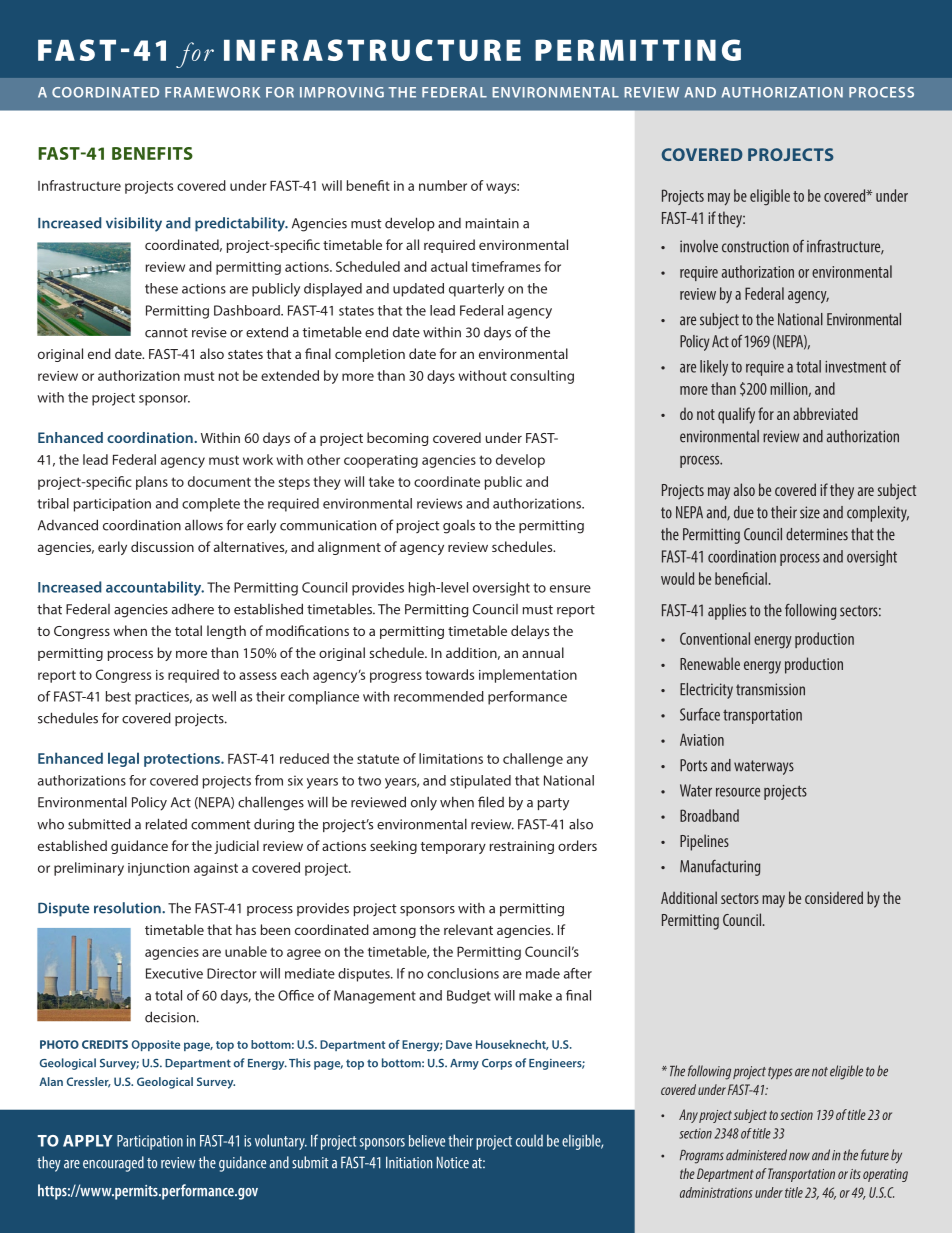 Image resolution: width=952 pixels, height=1233 pixels. What do you see at coordinates (166, 824) in the screenshot?
I see `related` at bounding box center [166, 824].
